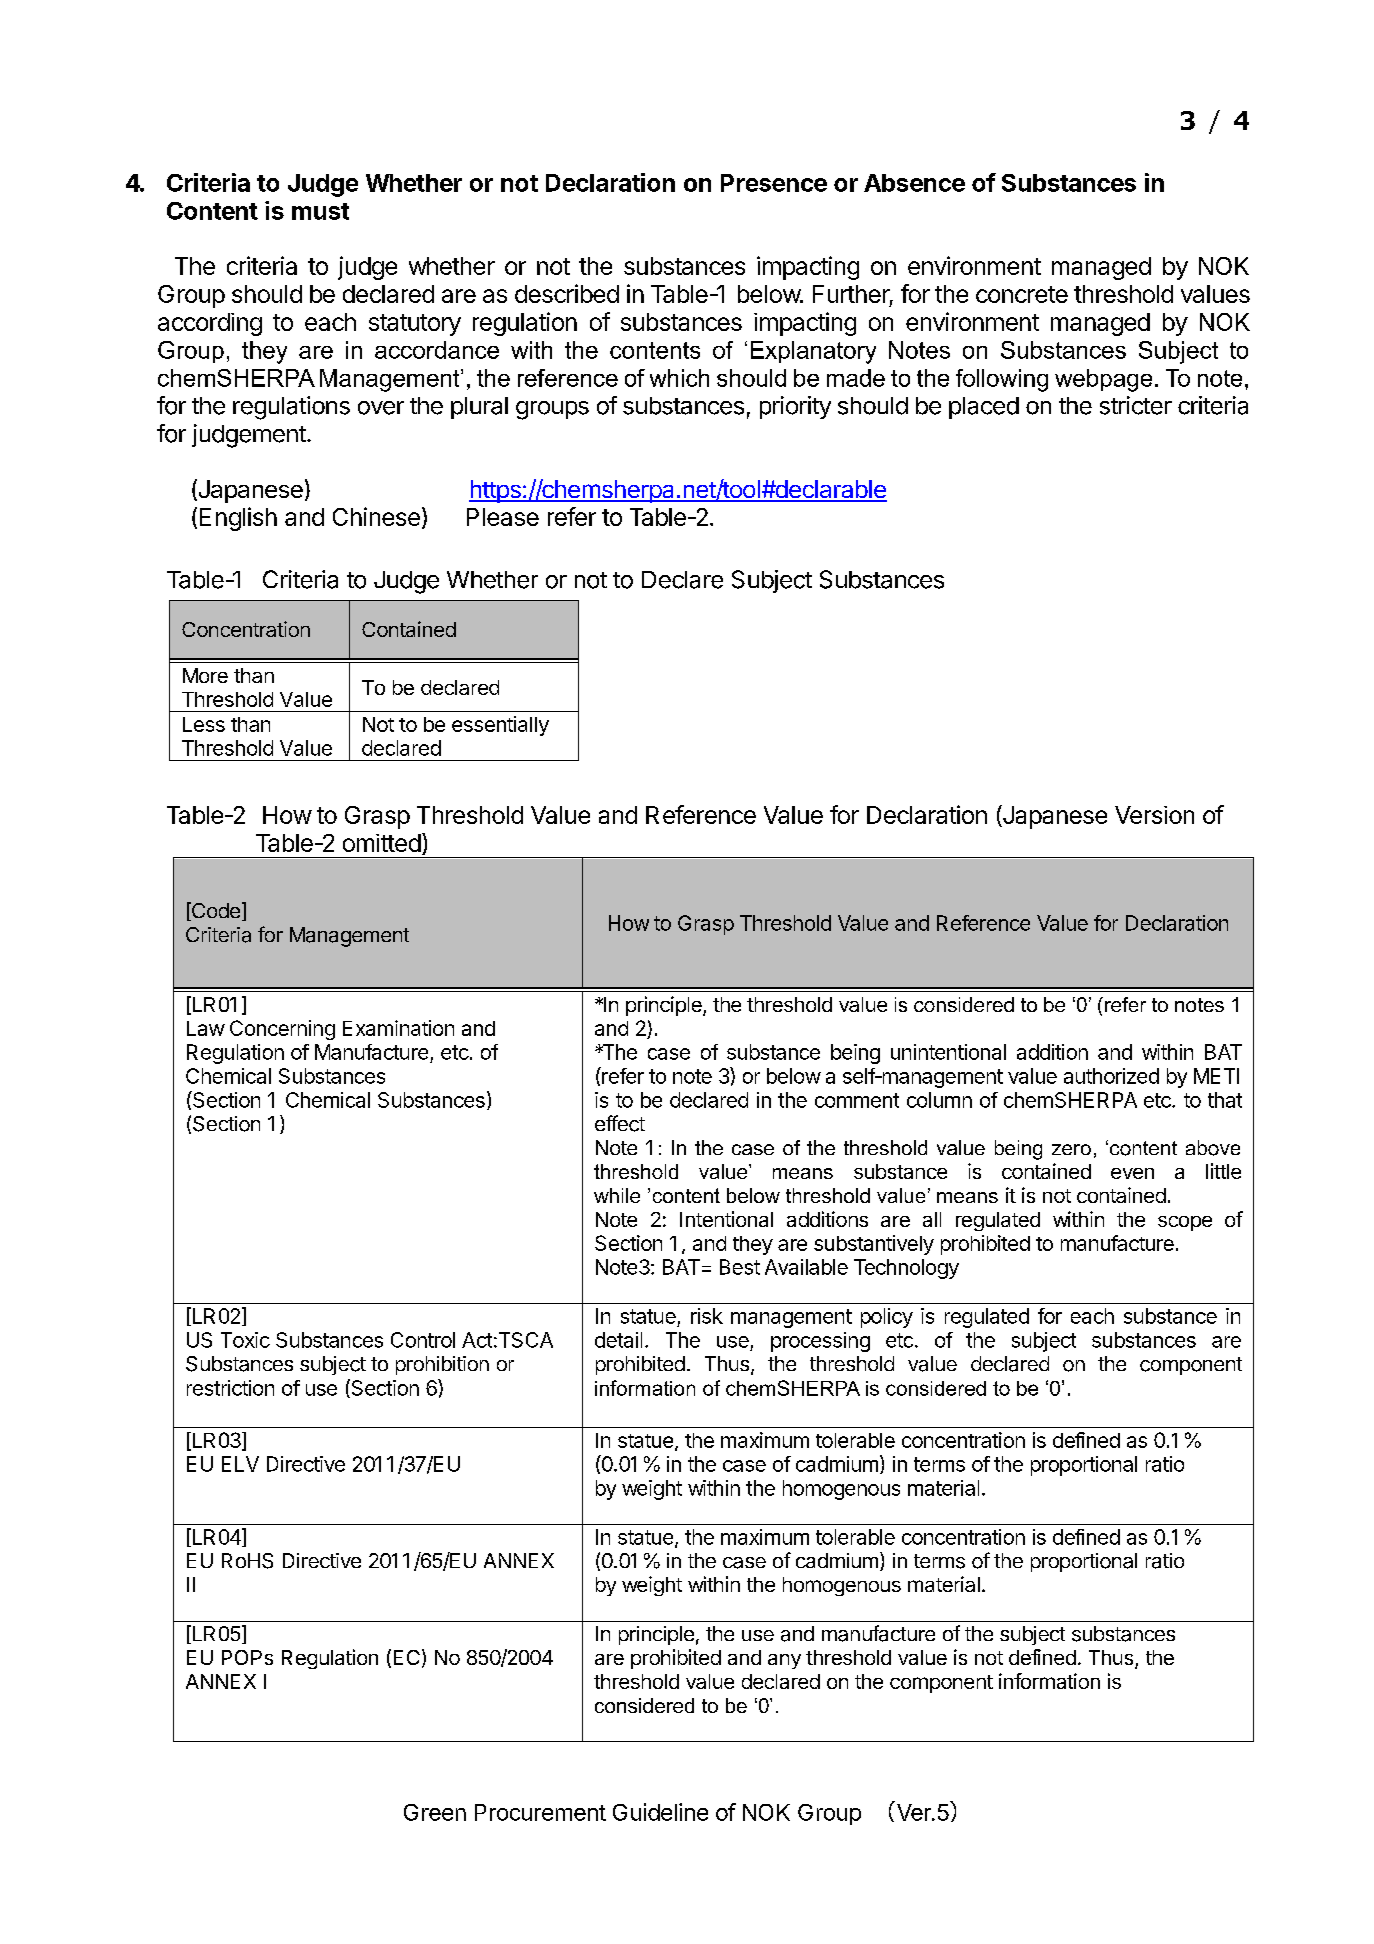 This image has height=1944, width=1374. What do you see at coordinates (245, 1340) in the image?
I see `Toxic` at bounding box center [245, 1340].
